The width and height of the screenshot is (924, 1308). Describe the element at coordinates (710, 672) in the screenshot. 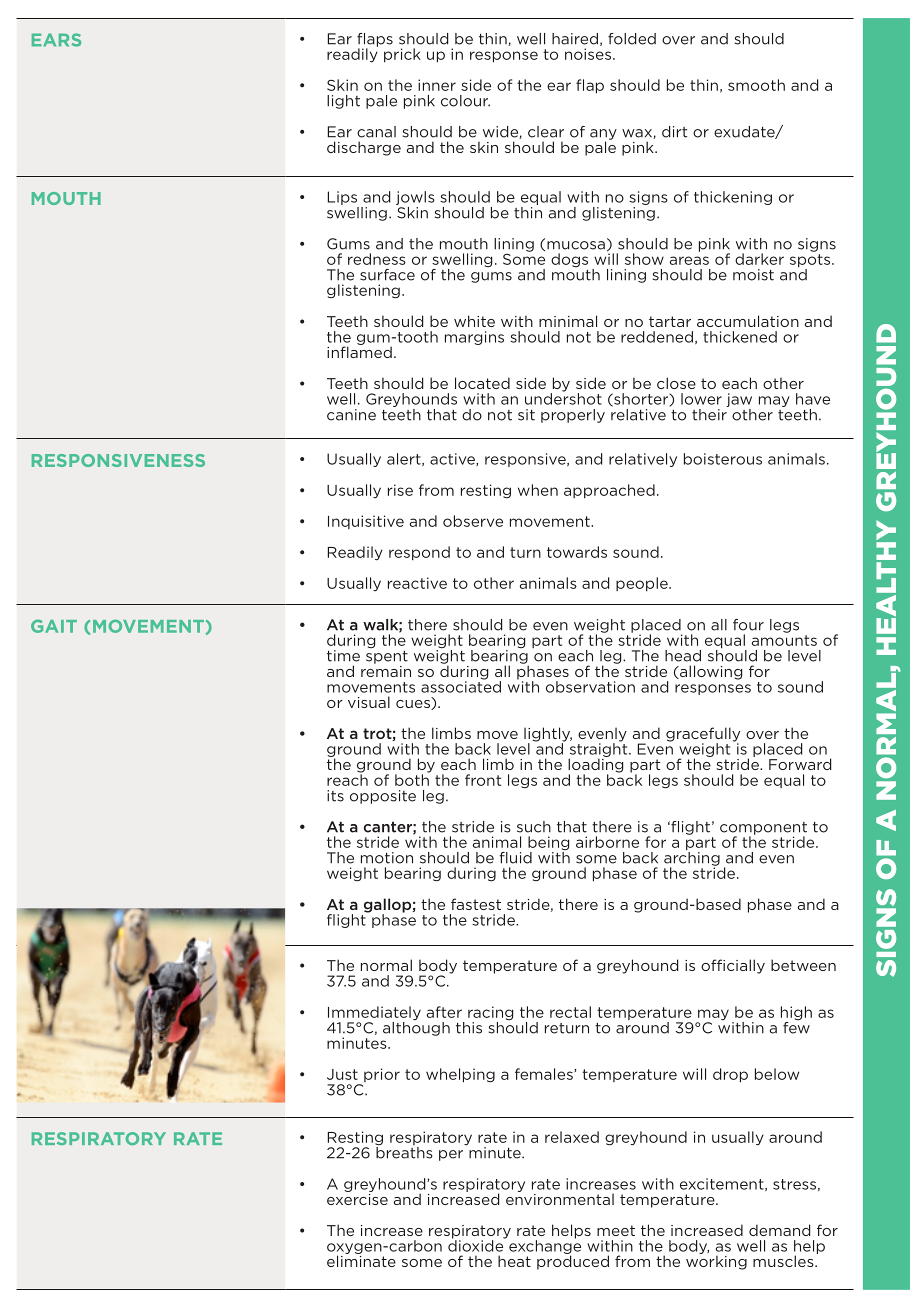

I see `allowing` at that location.
